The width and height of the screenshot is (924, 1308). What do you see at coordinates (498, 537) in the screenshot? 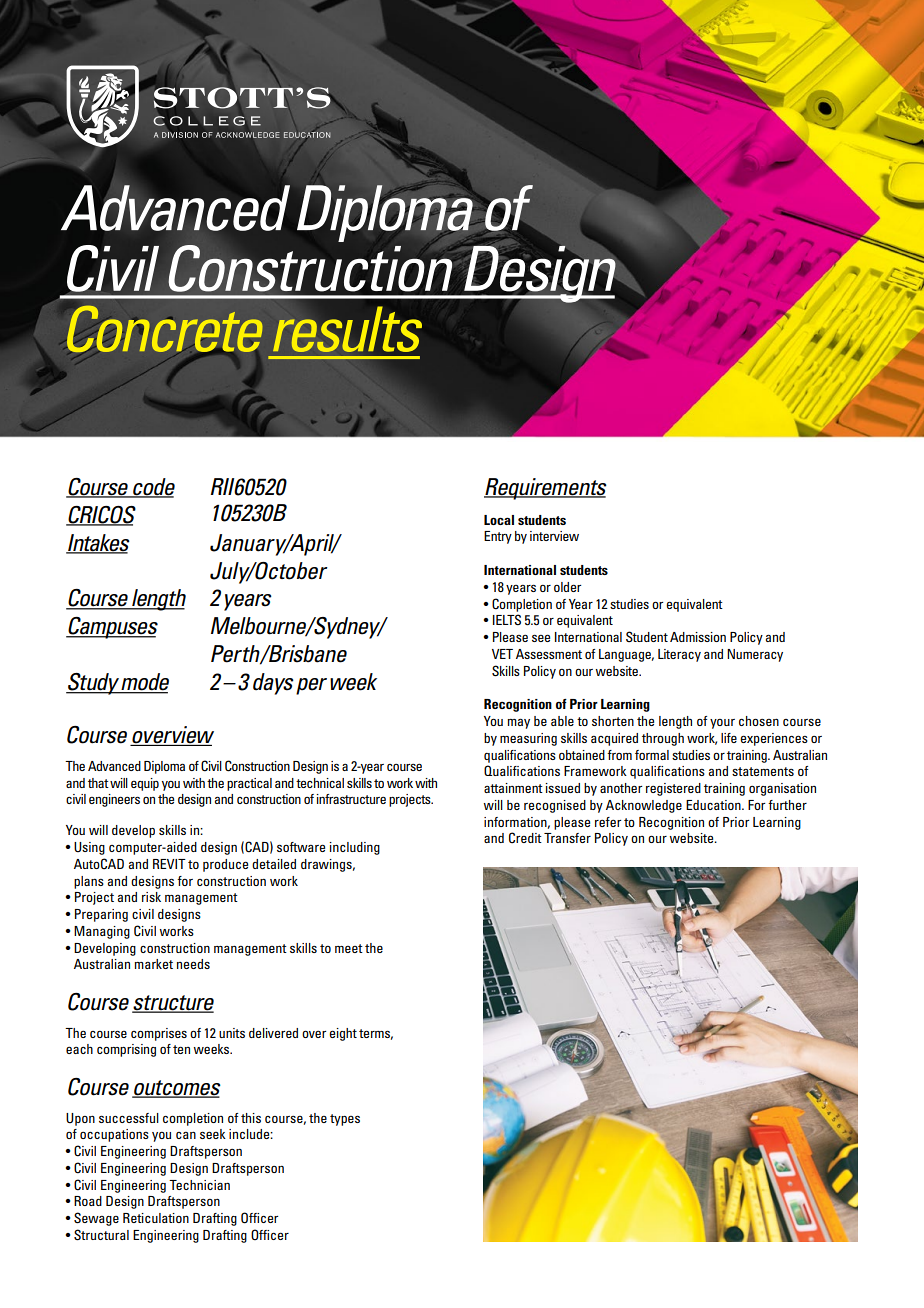
I see `Entry` at bounding box center [498, 537].
